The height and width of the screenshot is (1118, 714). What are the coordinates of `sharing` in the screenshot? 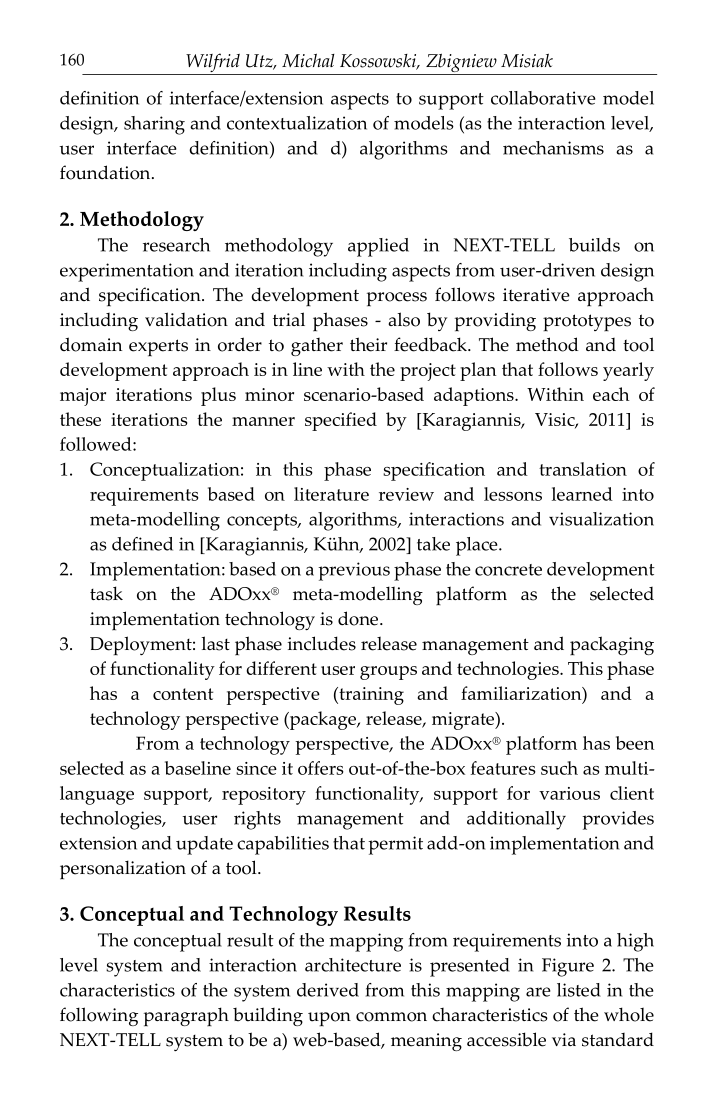 It's located at (154, 125).
